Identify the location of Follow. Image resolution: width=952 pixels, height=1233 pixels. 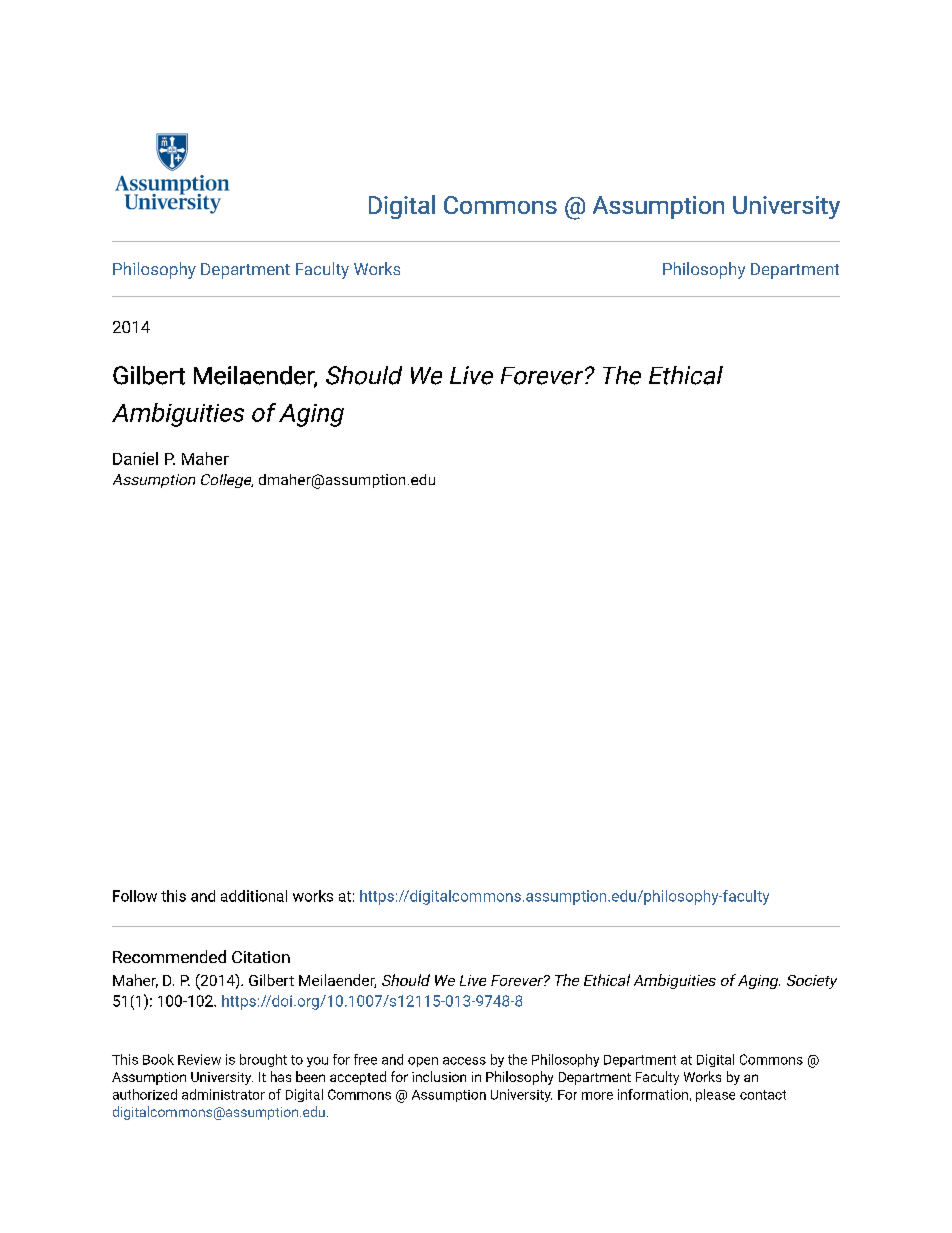
(135, 896).
